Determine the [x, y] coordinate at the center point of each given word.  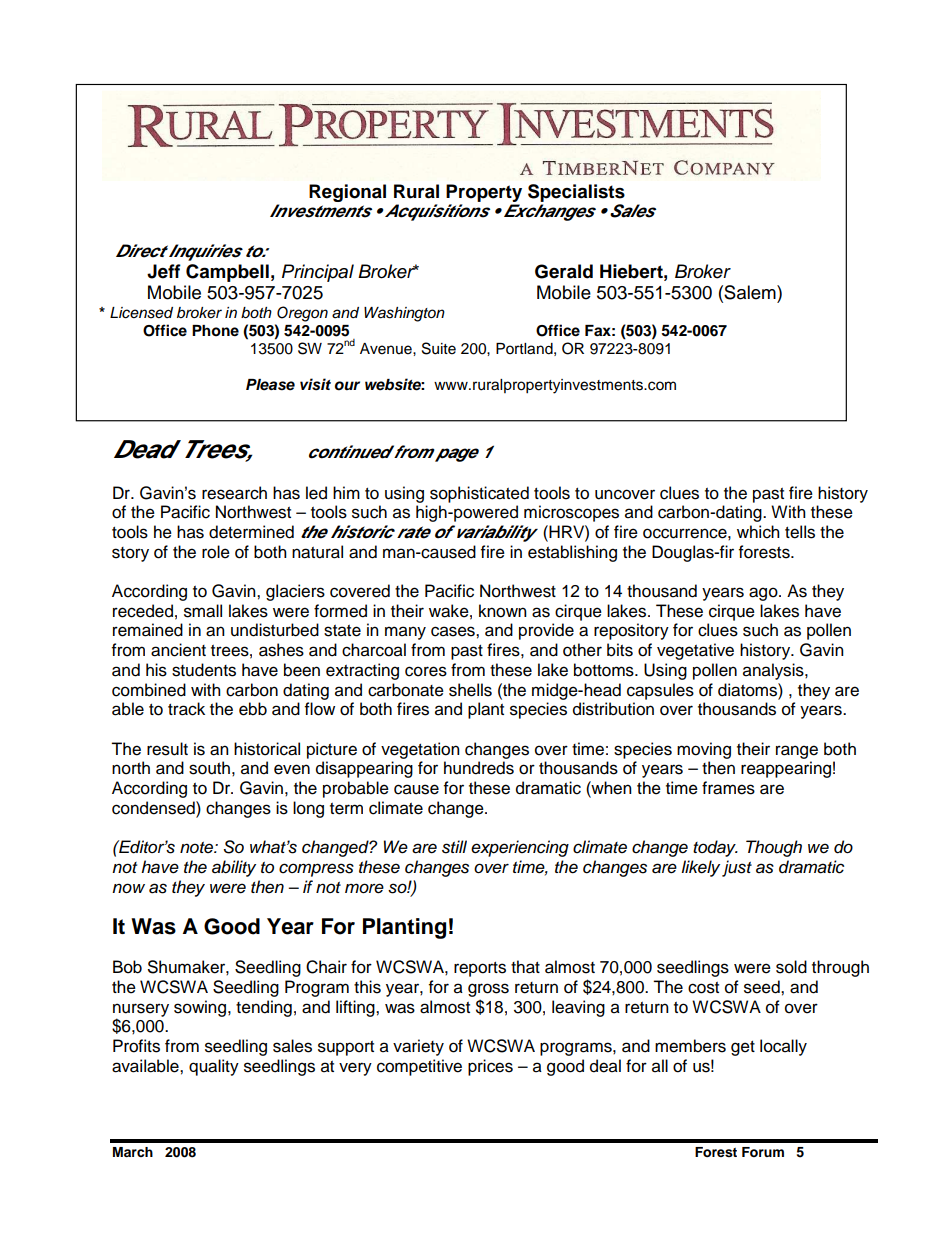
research [234, 493]
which [758, 532]
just [737, 868]
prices [490, 1067]
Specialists [576, 193]
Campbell [227, 273]
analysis [774, 671]
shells [470, 690]
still [454, 847]
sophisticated [479, 494]
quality [214, 1067]
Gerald [564, 271]
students [204, 670]
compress [316, 870]
